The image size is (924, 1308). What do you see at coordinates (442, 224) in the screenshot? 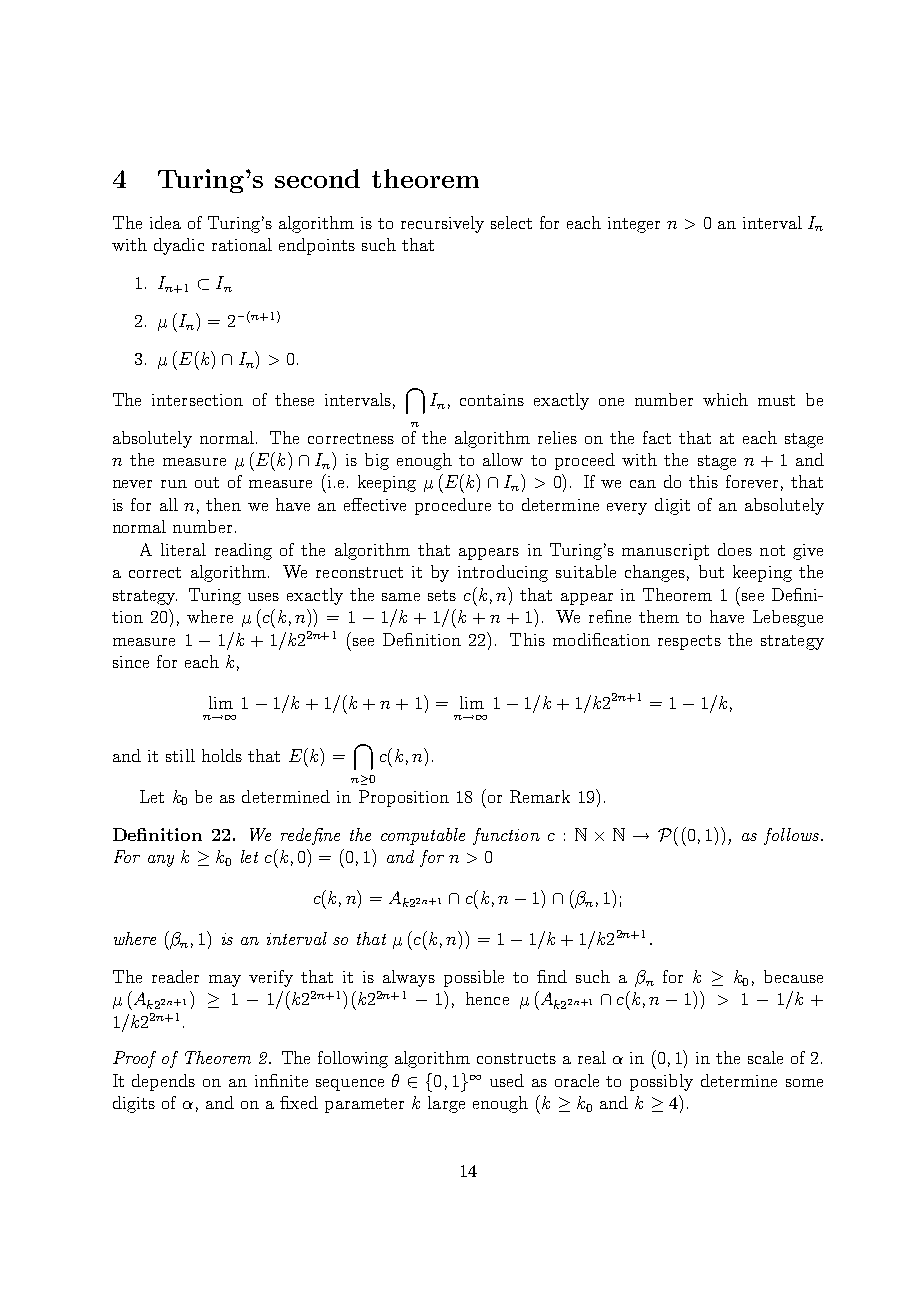
I see `recursively` at bounding box center [442, 224].
